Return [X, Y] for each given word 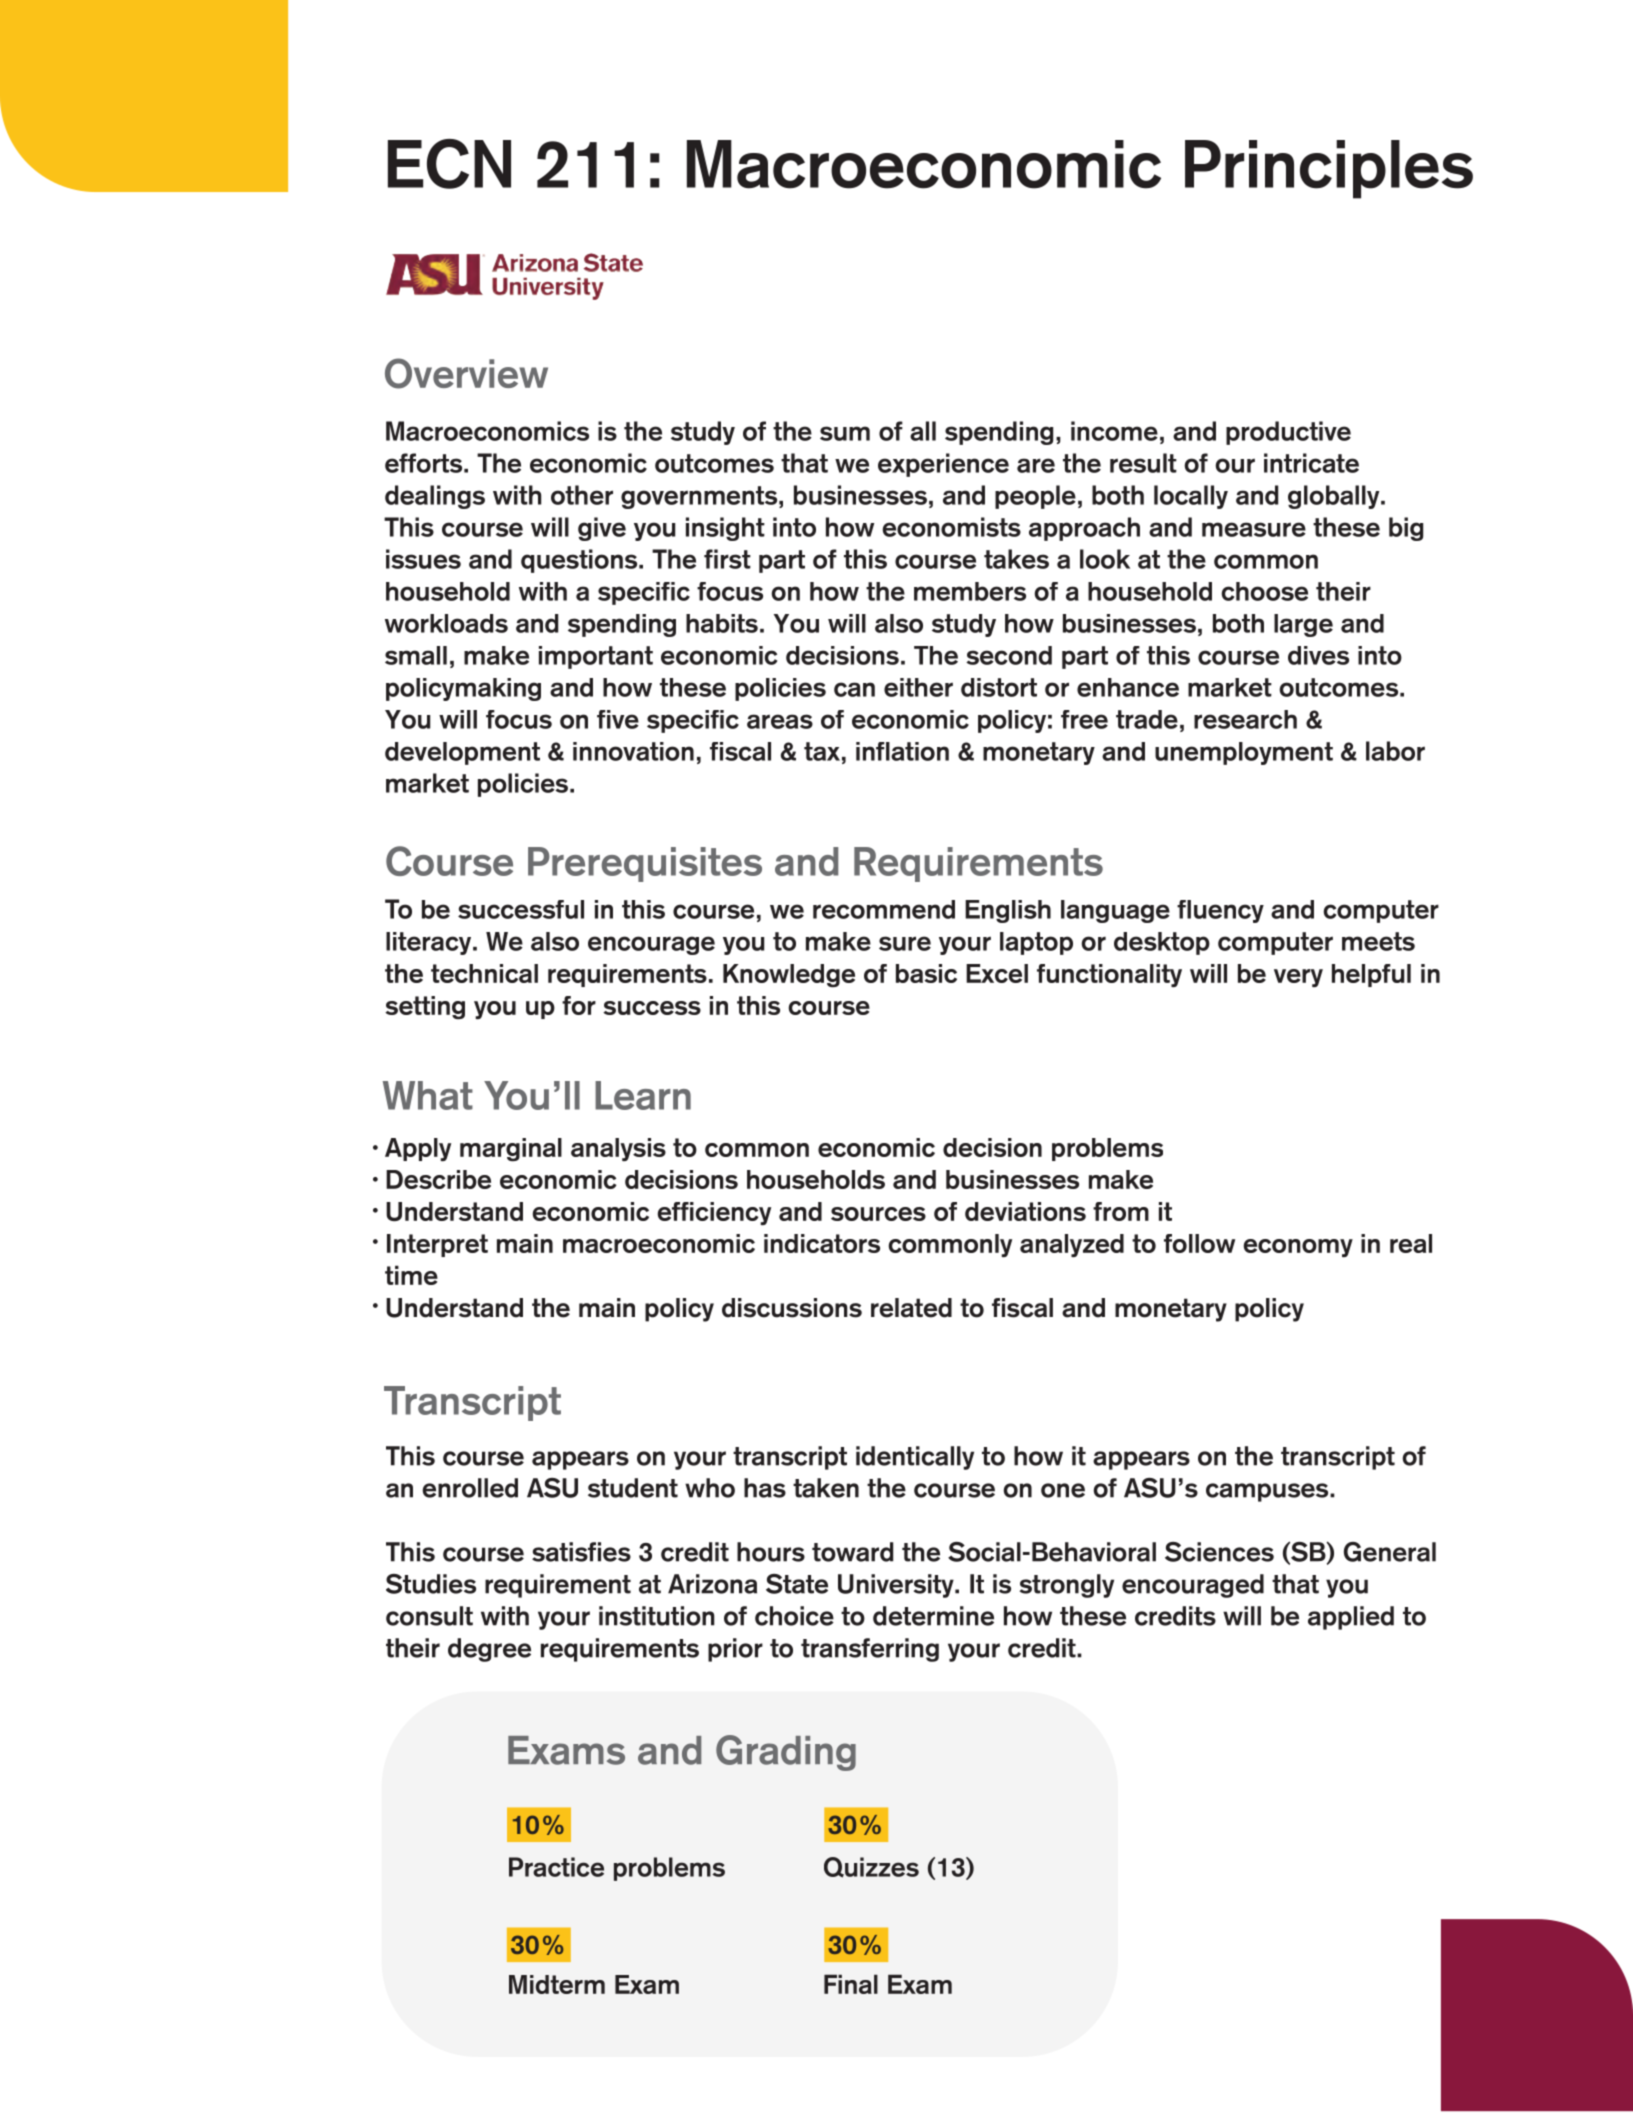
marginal [511, 1150]
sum [845, 433]
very [1298, 978]
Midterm [557, 1984]
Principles [1329, 169]
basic [926, 973]
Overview [466, 373]
